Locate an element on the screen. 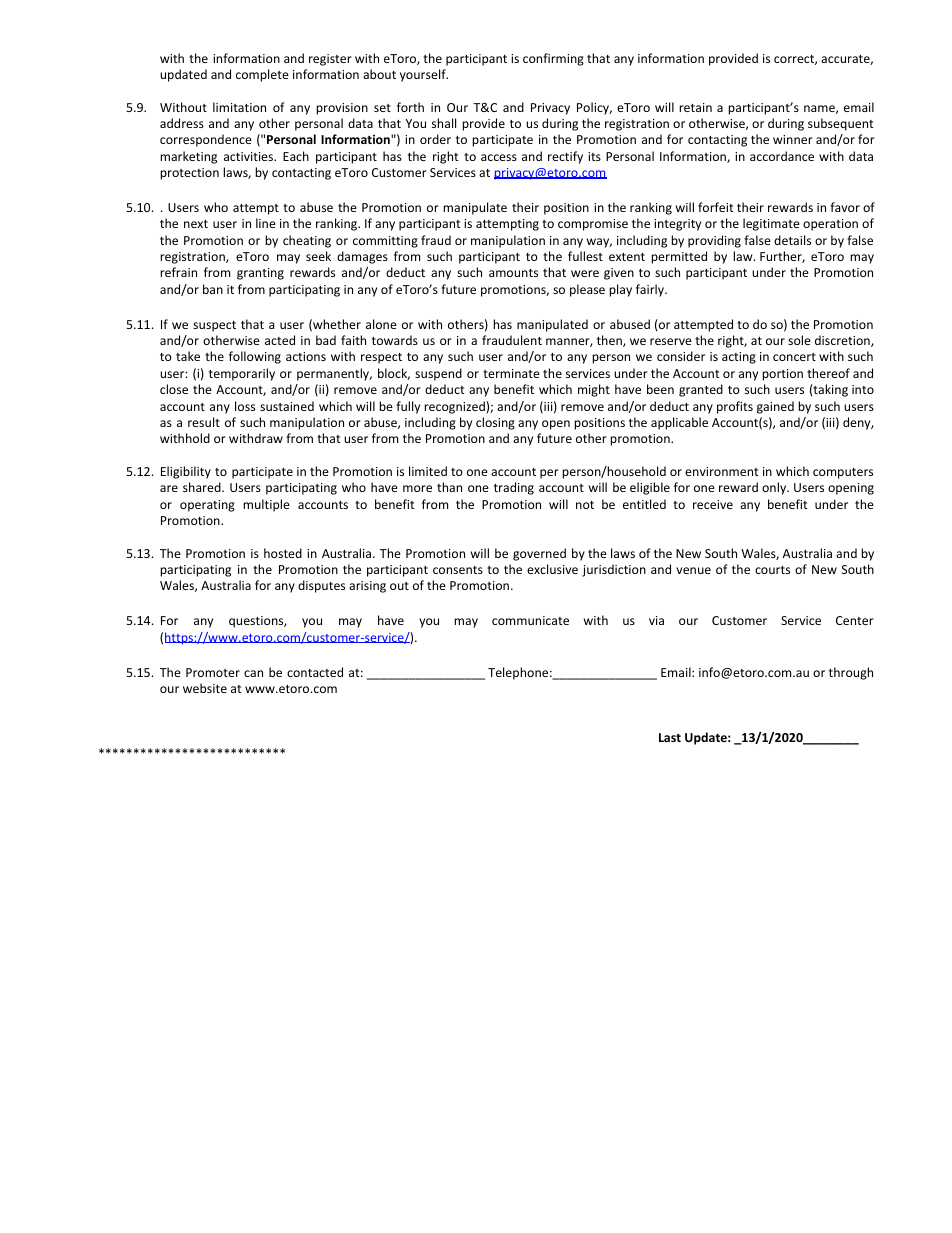 The height and width of the screenshot is (1233, 952). website is located at coordinates (205, 688).
